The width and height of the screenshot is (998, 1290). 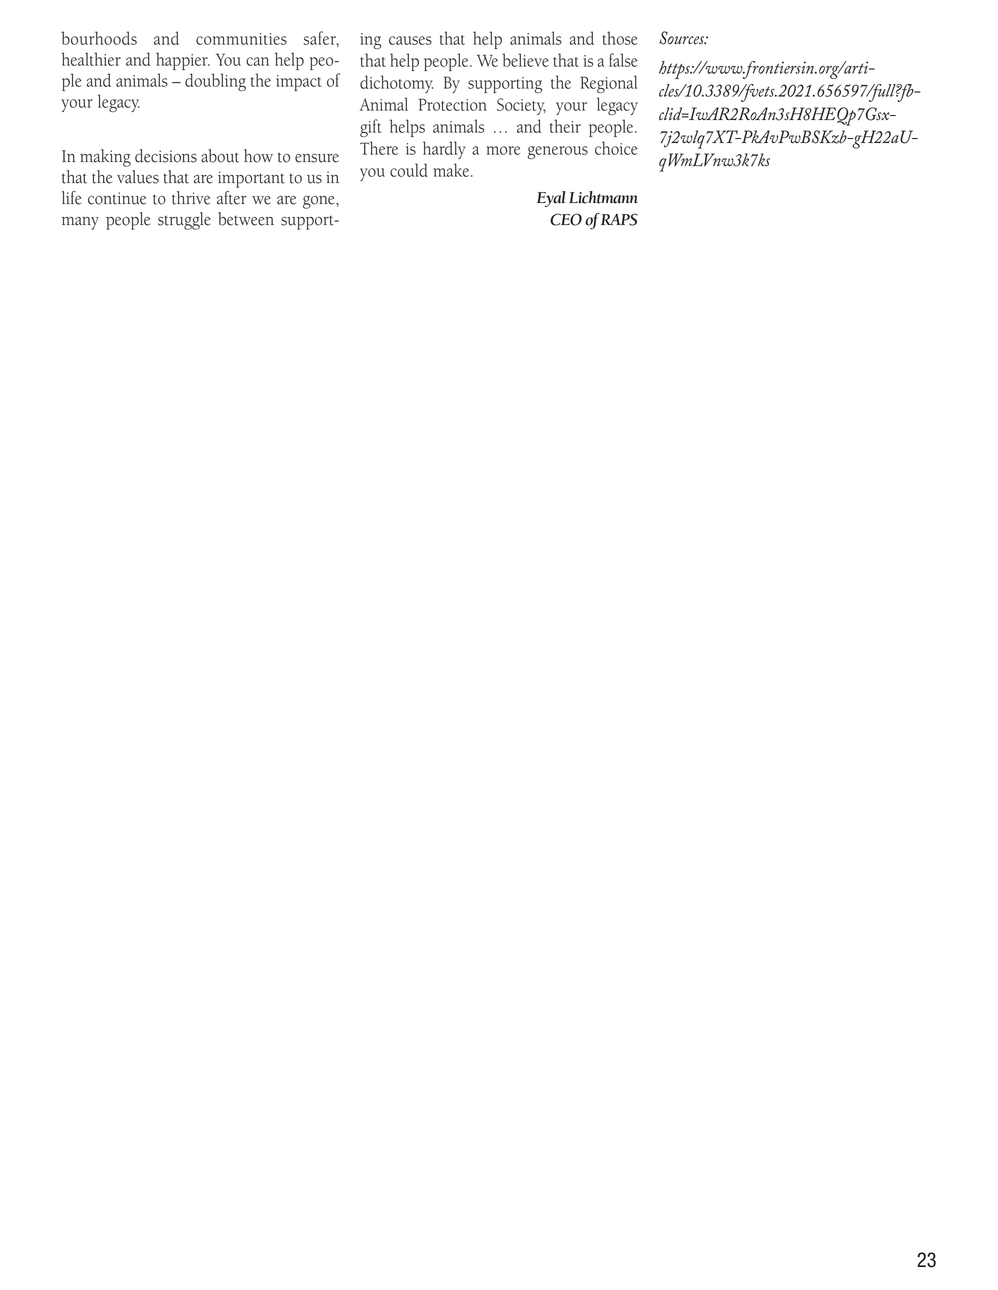 What do you see at coordinates (619, 219) in the screenshot?
I see `RAPS` at bounding box center [619, 219].
